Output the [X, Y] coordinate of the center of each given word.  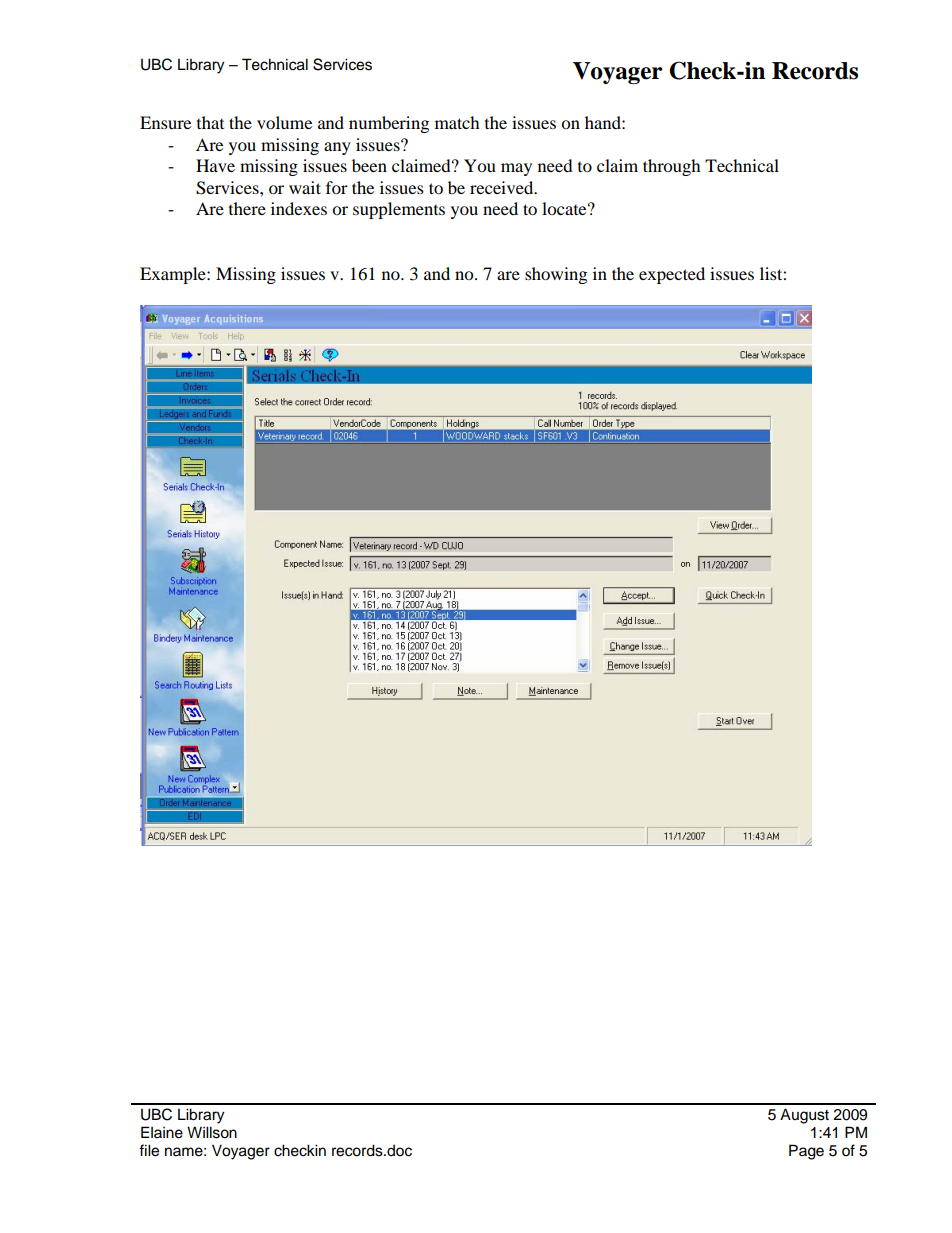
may [516, 169]
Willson [212, 1132]
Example [174, 275]
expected [672, 275]
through [672, 167]
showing [556, 275]
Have [215, 165]
